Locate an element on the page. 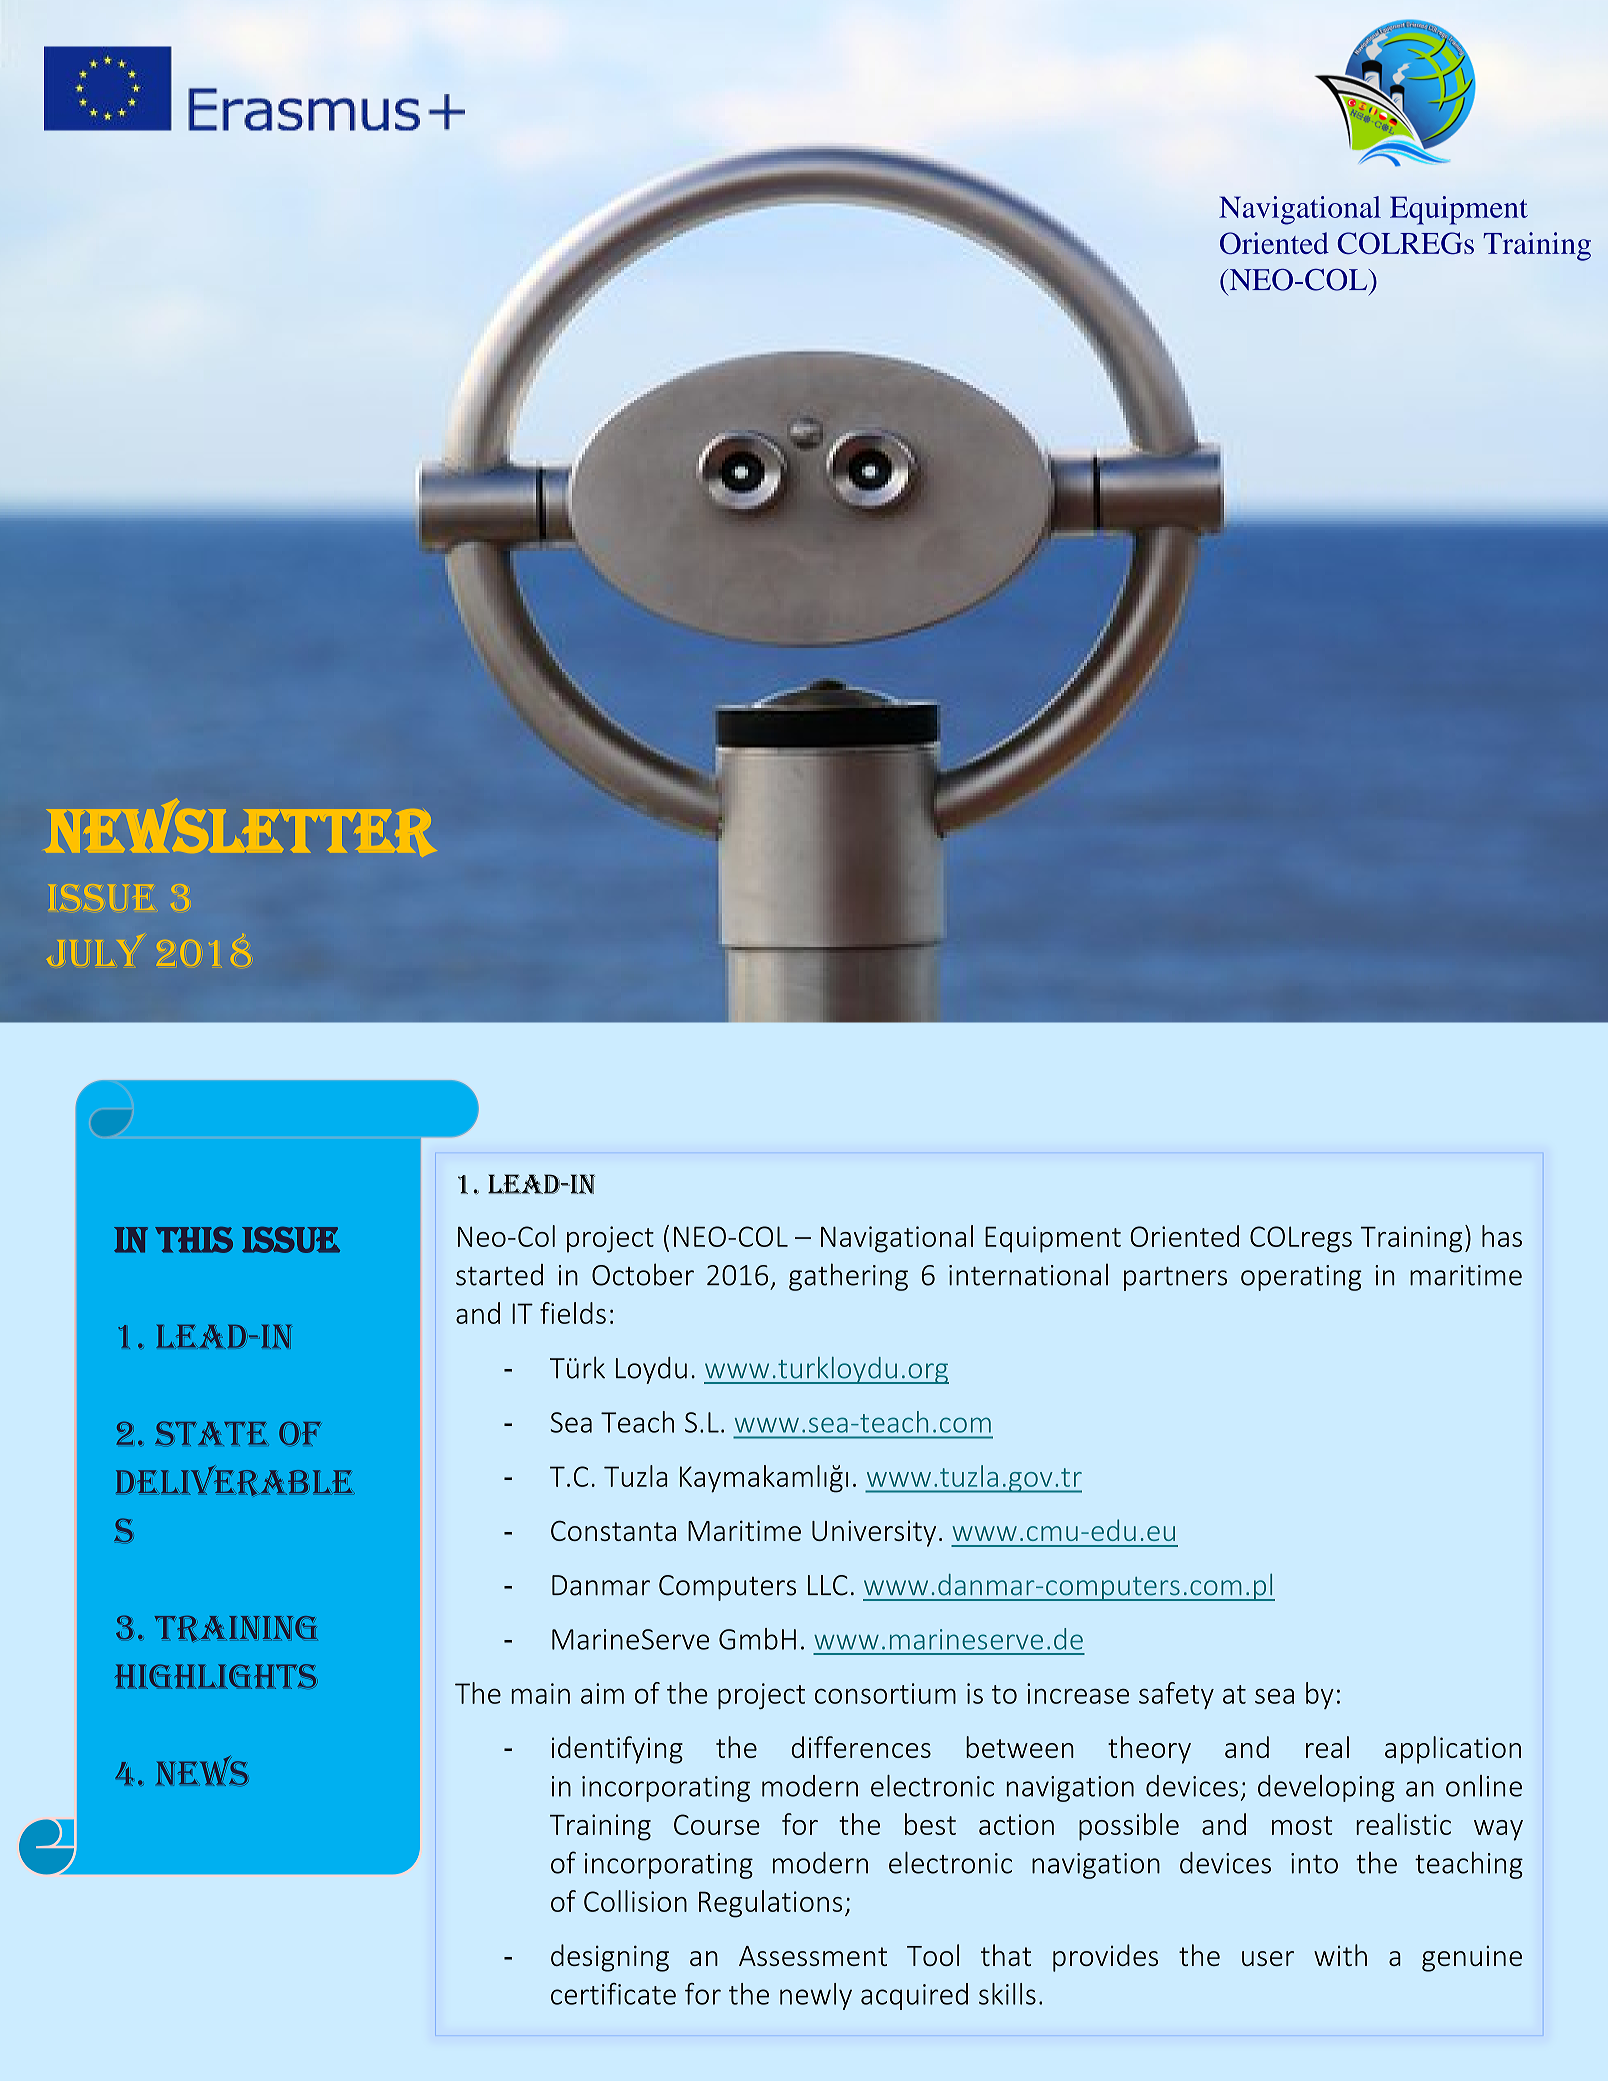 This page has width=1608, height=2081. application is located at coordinates (1453, 1750).
